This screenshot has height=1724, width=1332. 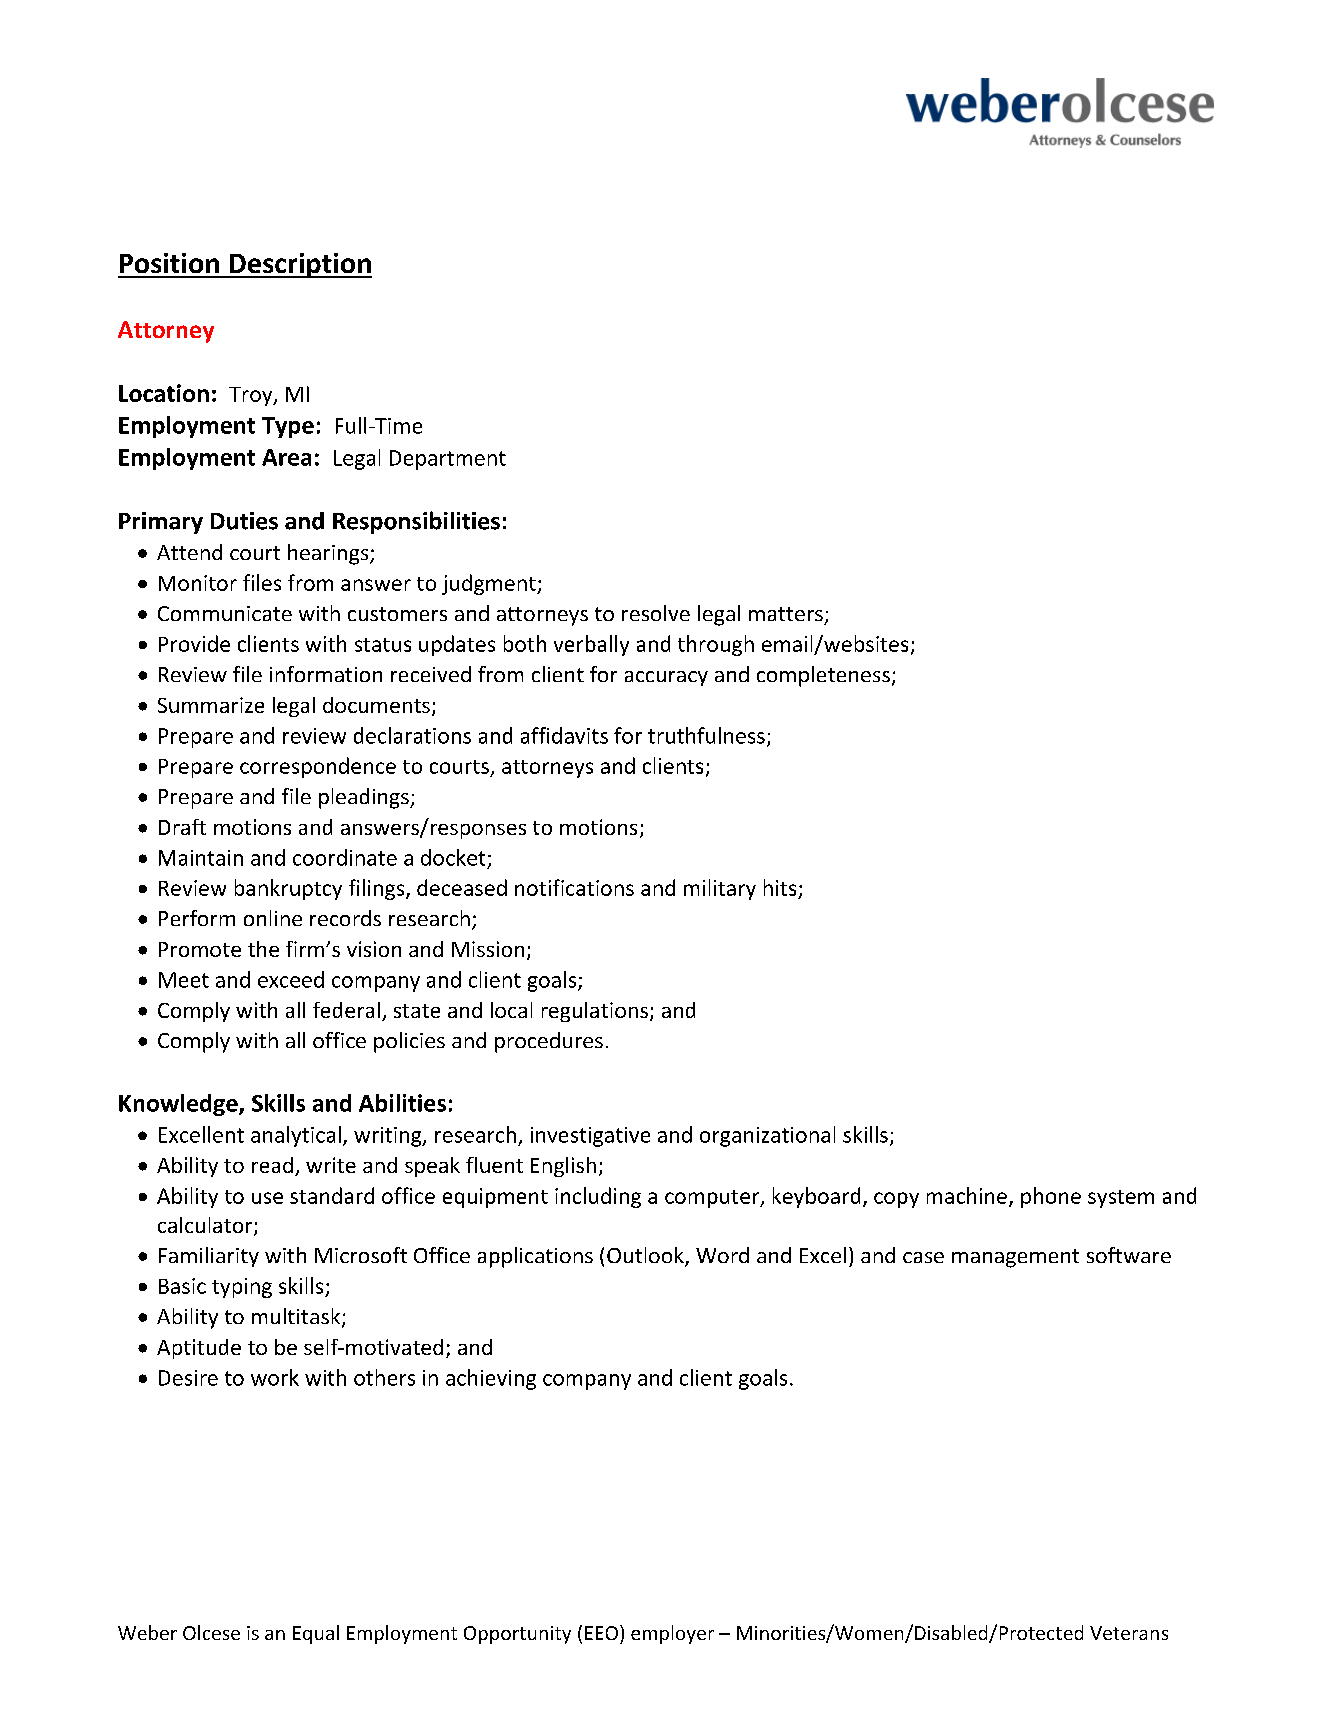 I want to click on Veterans, so click(x=1129, y=1633).
